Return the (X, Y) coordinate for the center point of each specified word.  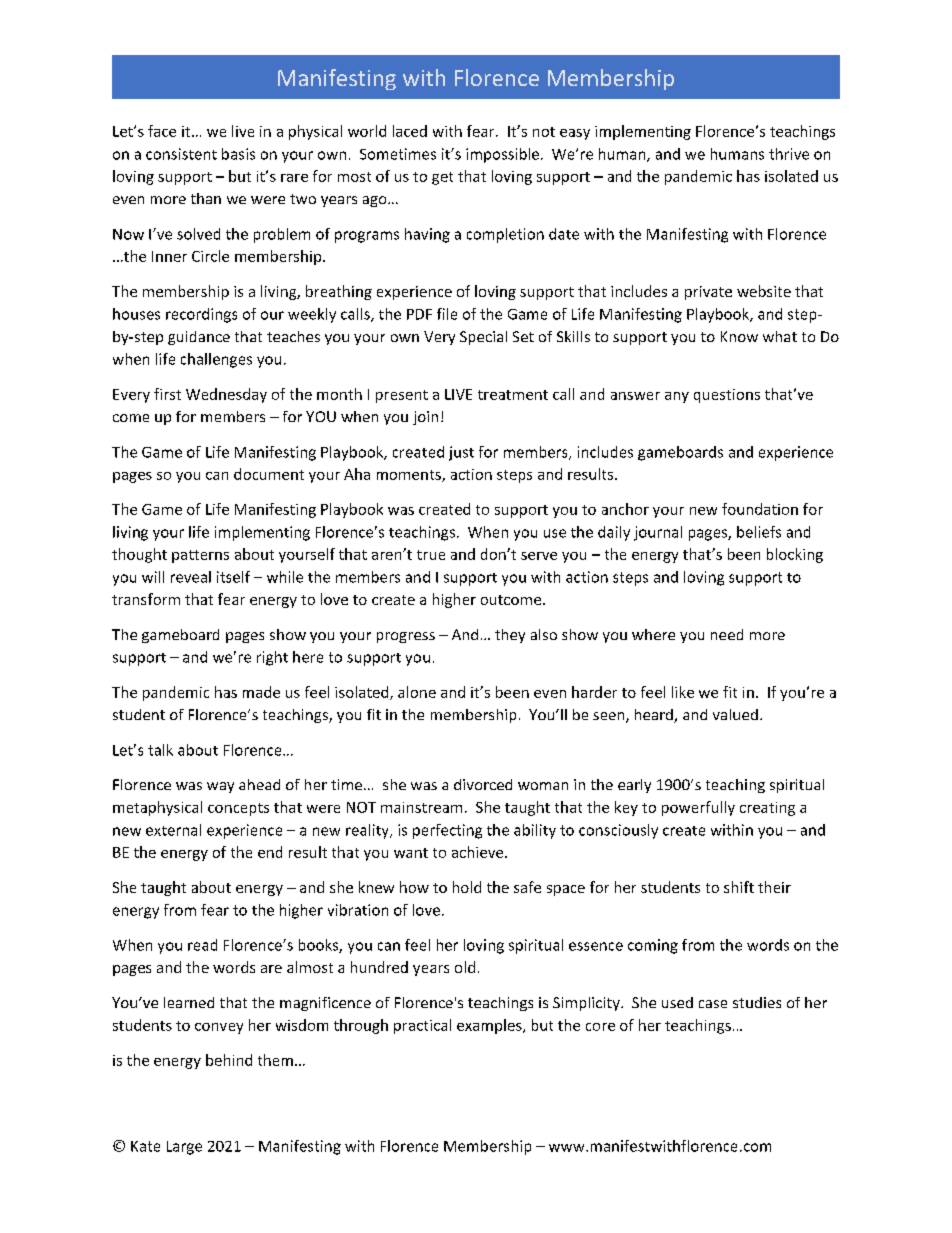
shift (739, 887)
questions (727, 396)
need (727, 634)
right (272, 658)
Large (184, 1148)
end (270, 852)
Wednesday (226, 395)
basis (238, 154)
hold (467, 887)
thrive (789, 154)
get (442, 178)
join (425, 418)
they (510, 636)
